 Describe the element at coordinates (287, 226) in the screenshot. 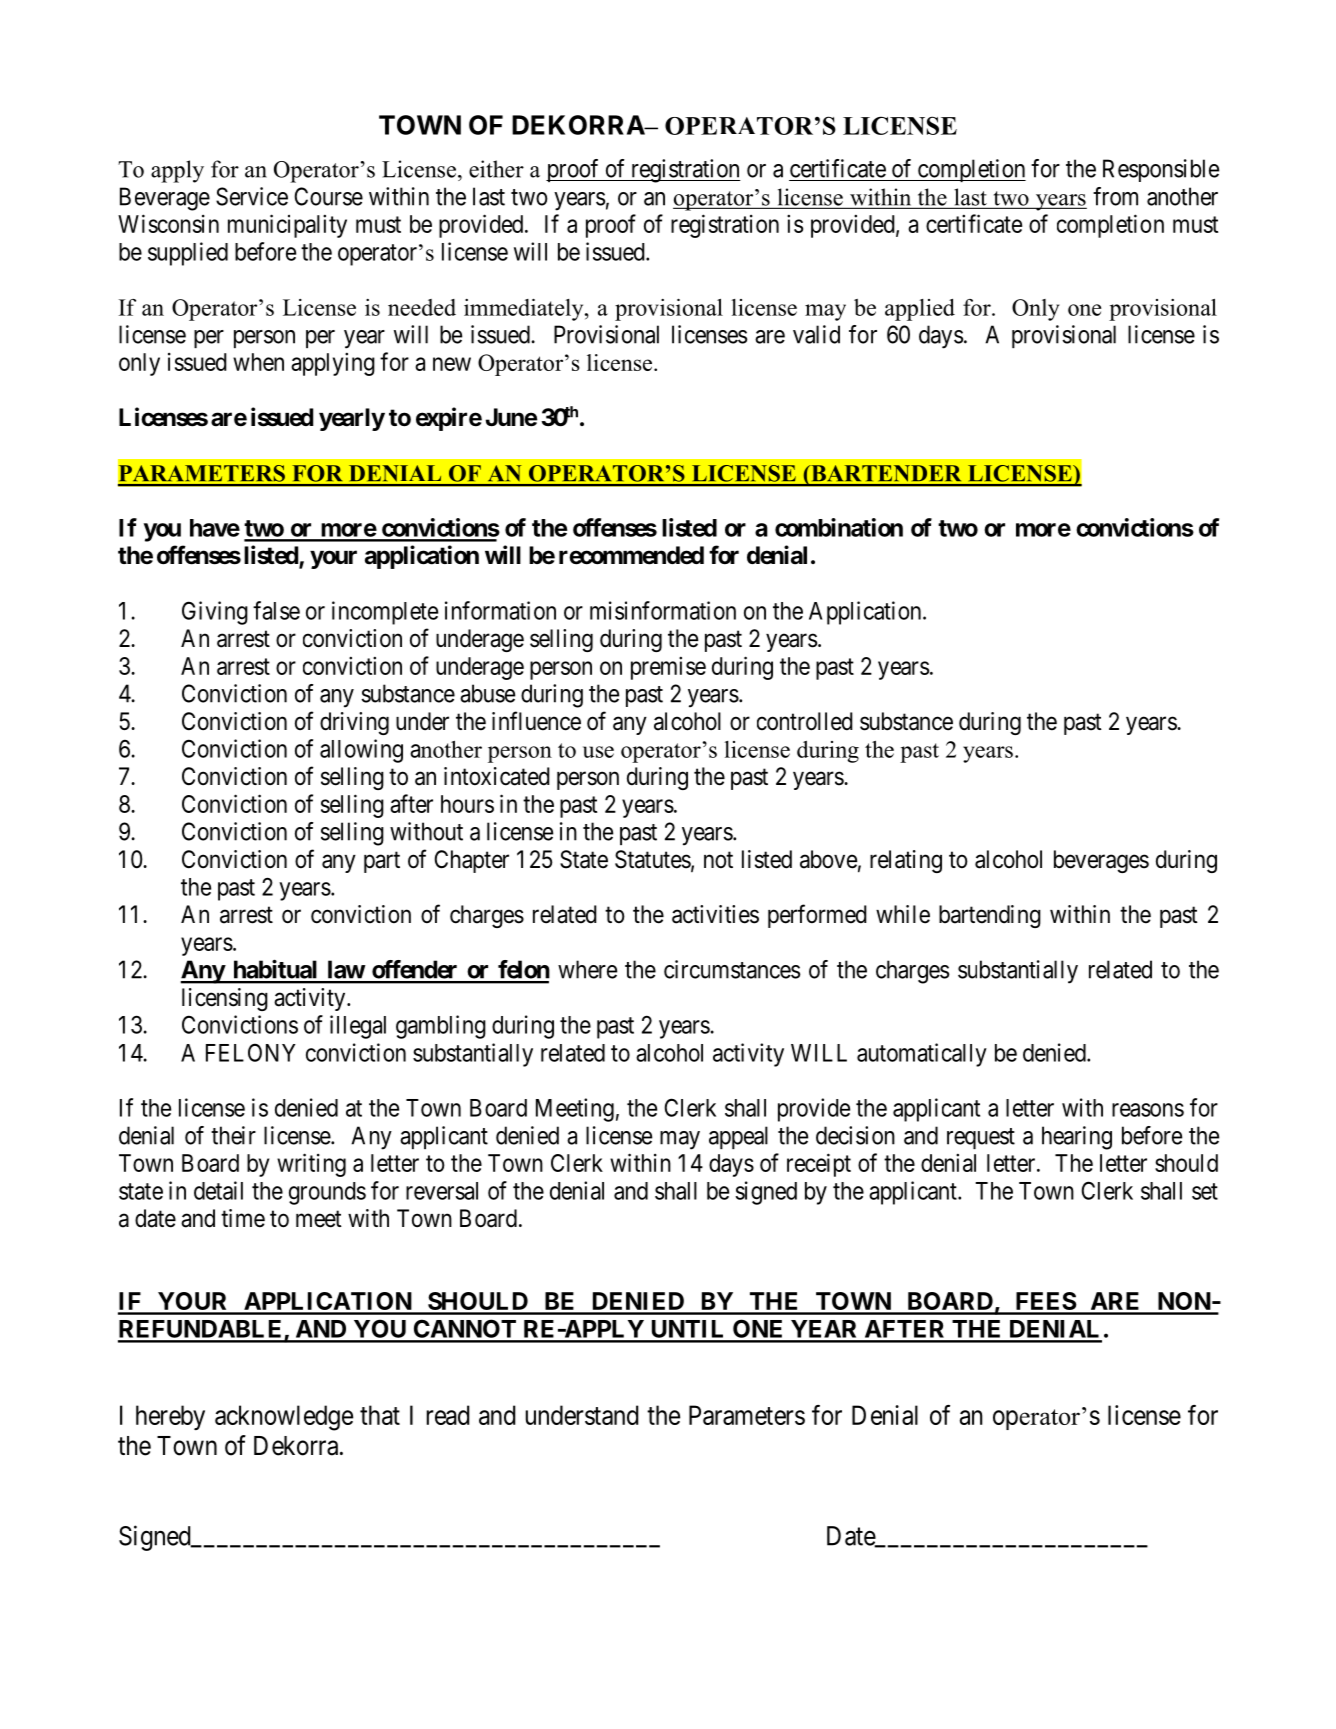

I see `municipality` at that location.
